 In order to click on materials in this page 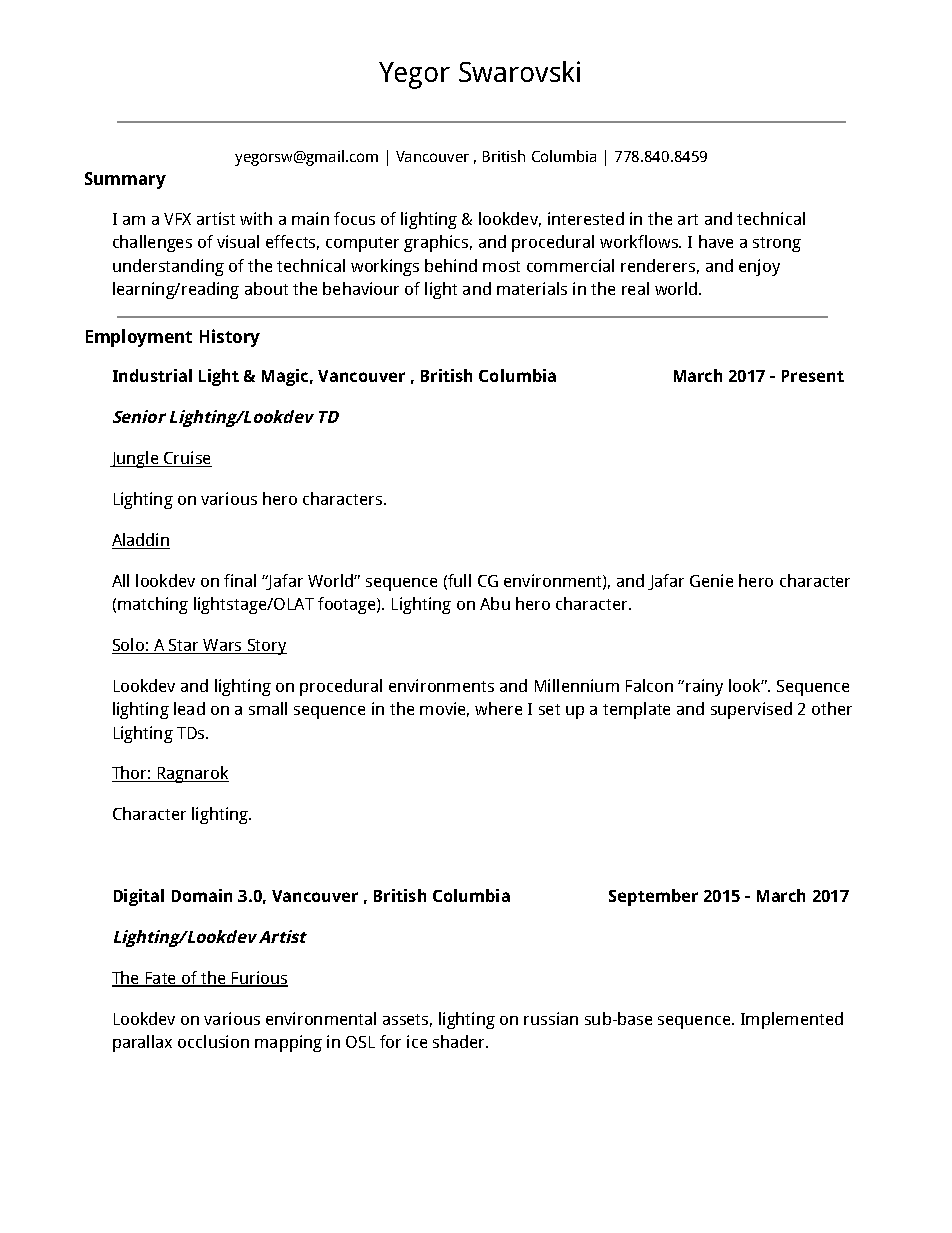, I will do `click(532, 288)`.
